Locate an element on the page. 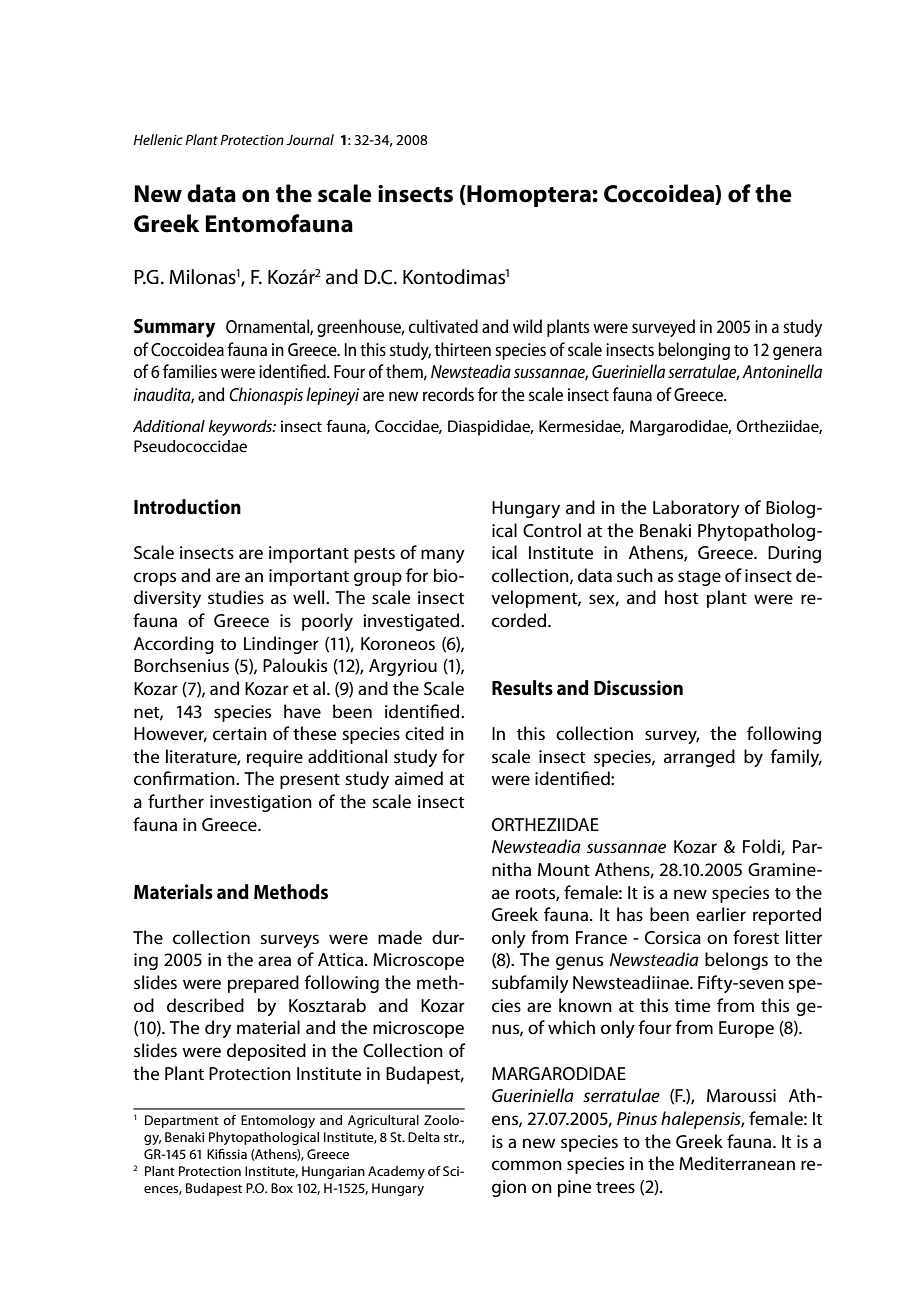 The height and width of the page is (1315, 924). records is located at coordinates (448, 394).
